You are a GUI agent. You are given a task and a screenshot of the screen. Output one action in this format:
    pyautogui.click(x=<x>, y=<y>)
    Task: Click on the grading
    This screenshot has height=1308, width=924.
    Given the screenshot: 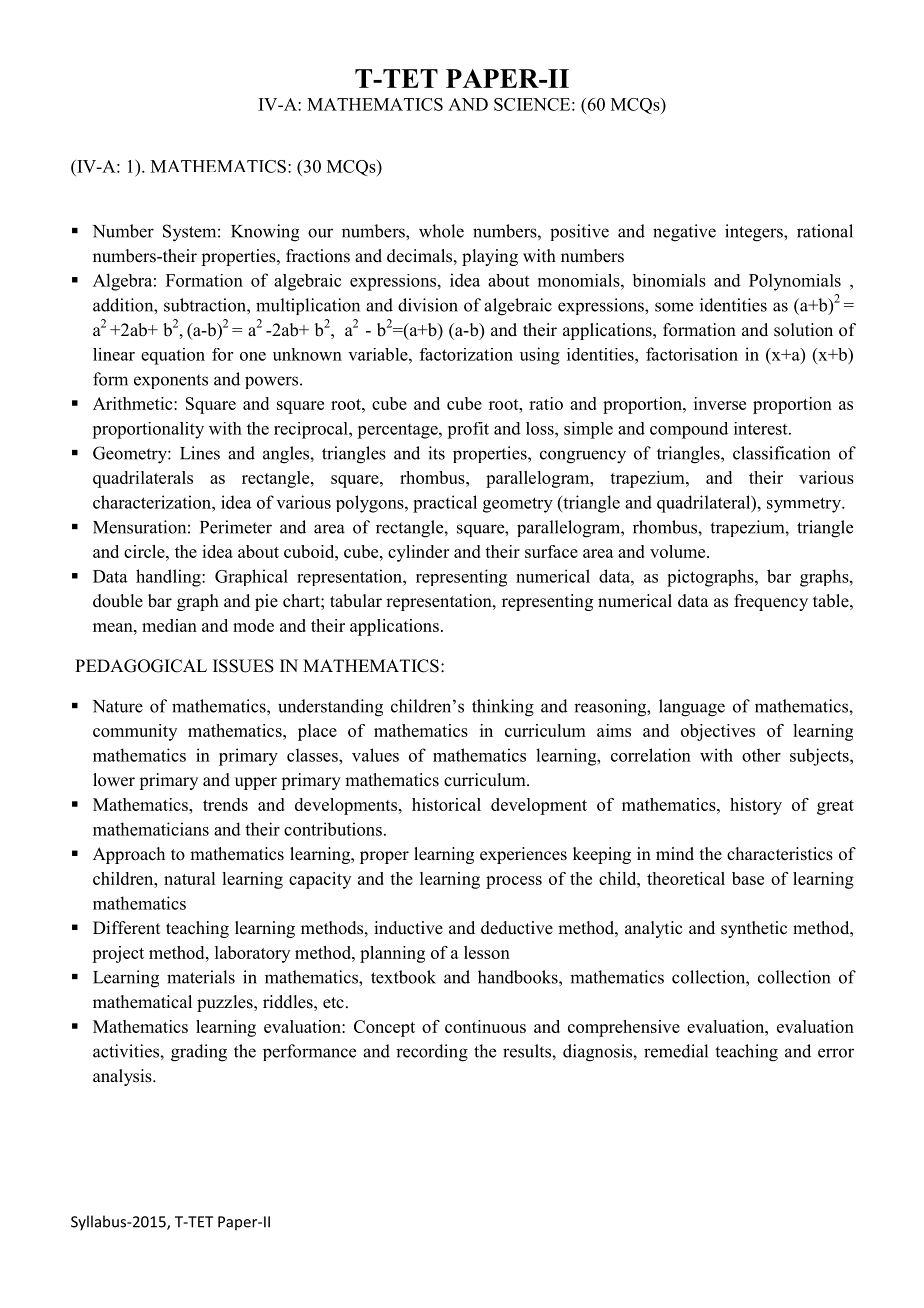 What is the action you would take?
    pyautogui.click(x=199, y=1053)
